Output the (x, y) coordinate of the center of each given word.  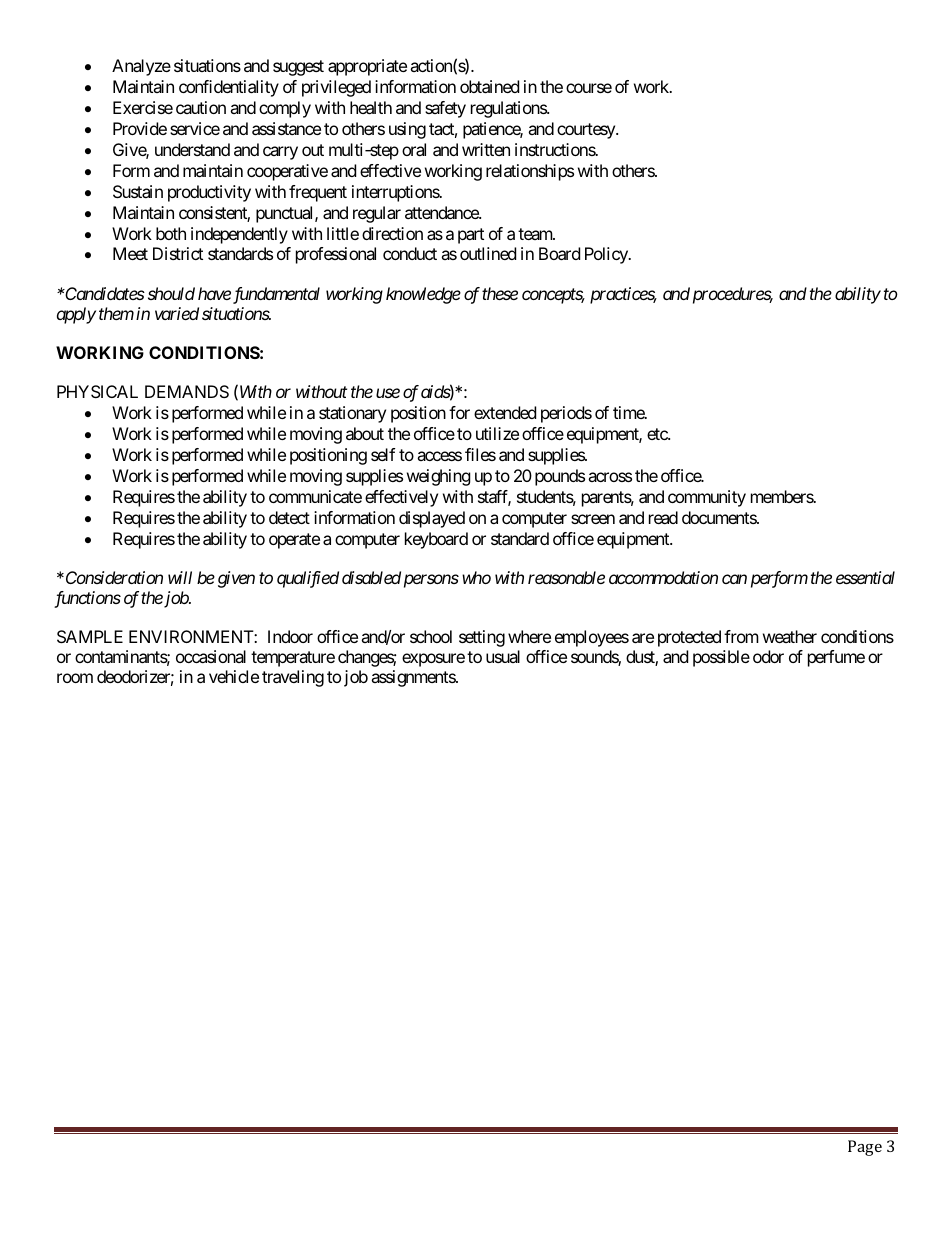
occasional (211, 656)
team (536, 234)
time (629, 412)
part (471, 236)
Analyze (141, 67)
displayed (432, 519)
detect (289, 517)
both (171, 233)
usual (503, 656)
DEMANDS (187, 391)
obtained (489, 86)
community (707, 498)
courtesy (587, 131)
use (388, 393)
